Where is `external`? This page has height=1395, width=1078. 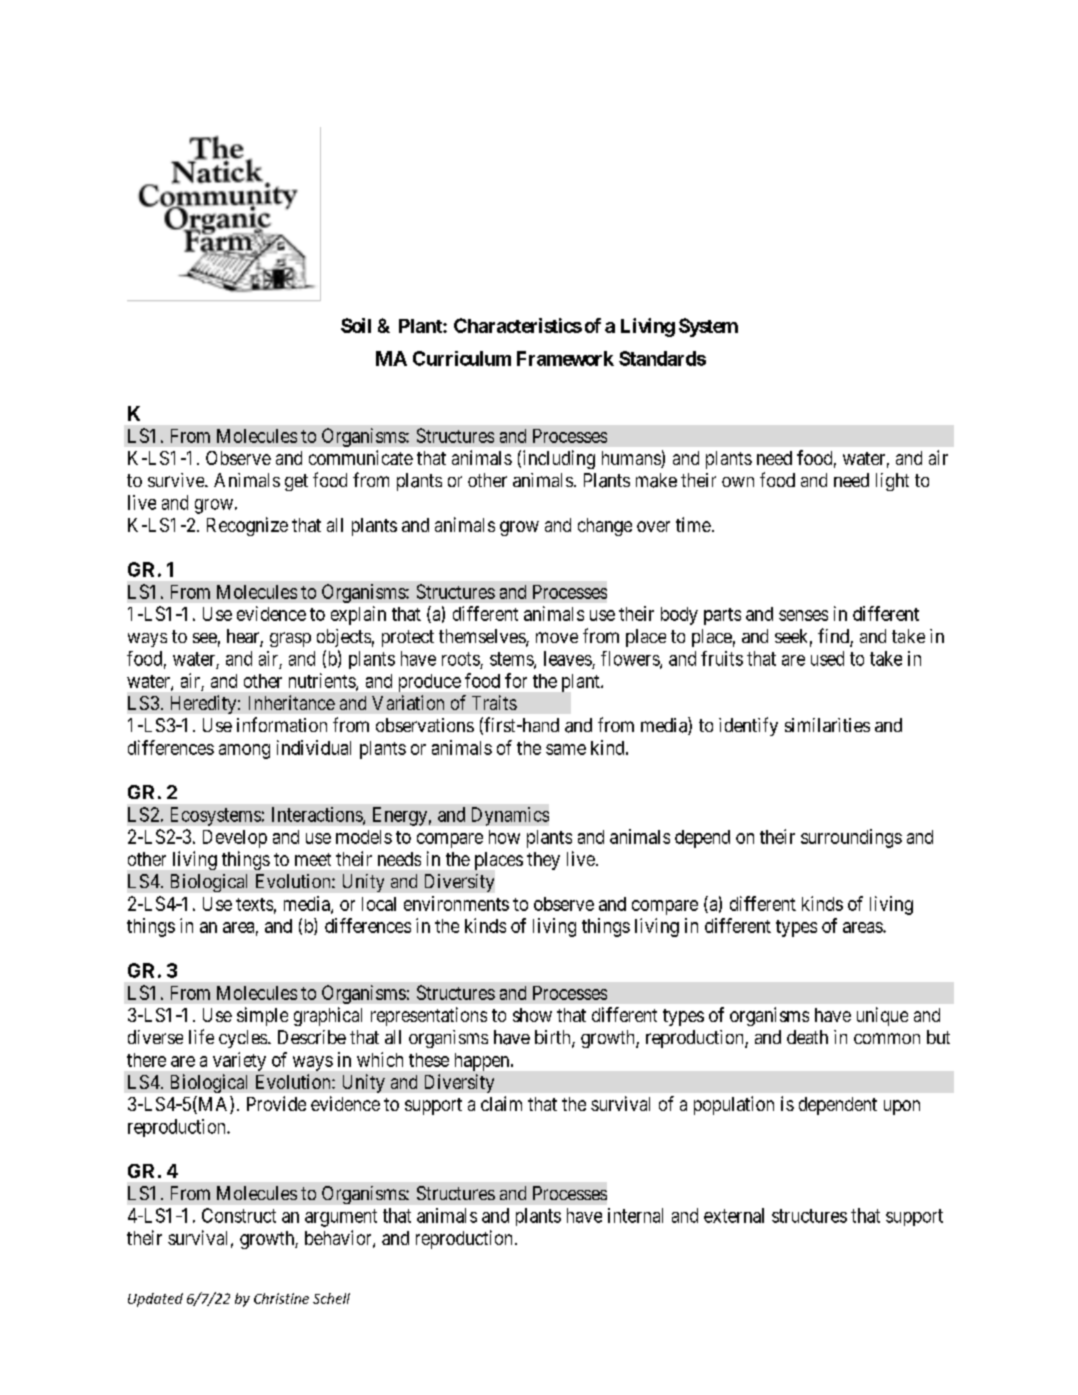 external is located at coordinates (734, 1215).
